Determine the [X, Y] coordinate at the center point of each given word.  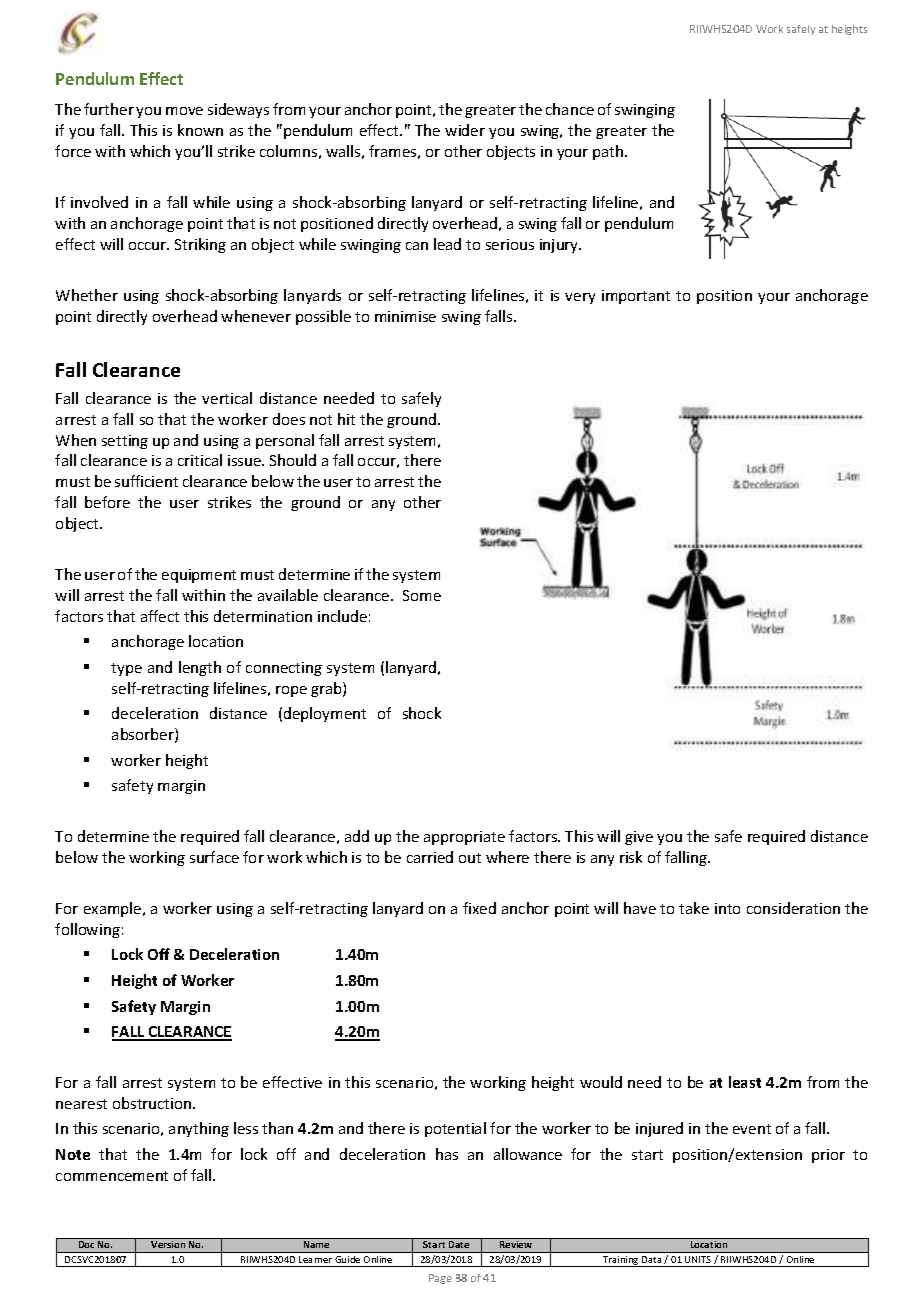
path [609, 152]
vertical [227, 398]
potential [455, 1129]
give [639, 838]
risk [631, 857]
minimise [405, 316]
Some [422, 595]
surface [214, 857]
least [745, 1082]
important [636, 297]
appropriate [464, 838]
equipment [199, 576]
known [200, 130]
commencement [112, 1176]
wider [465, 130]
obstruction [153, 1103]
